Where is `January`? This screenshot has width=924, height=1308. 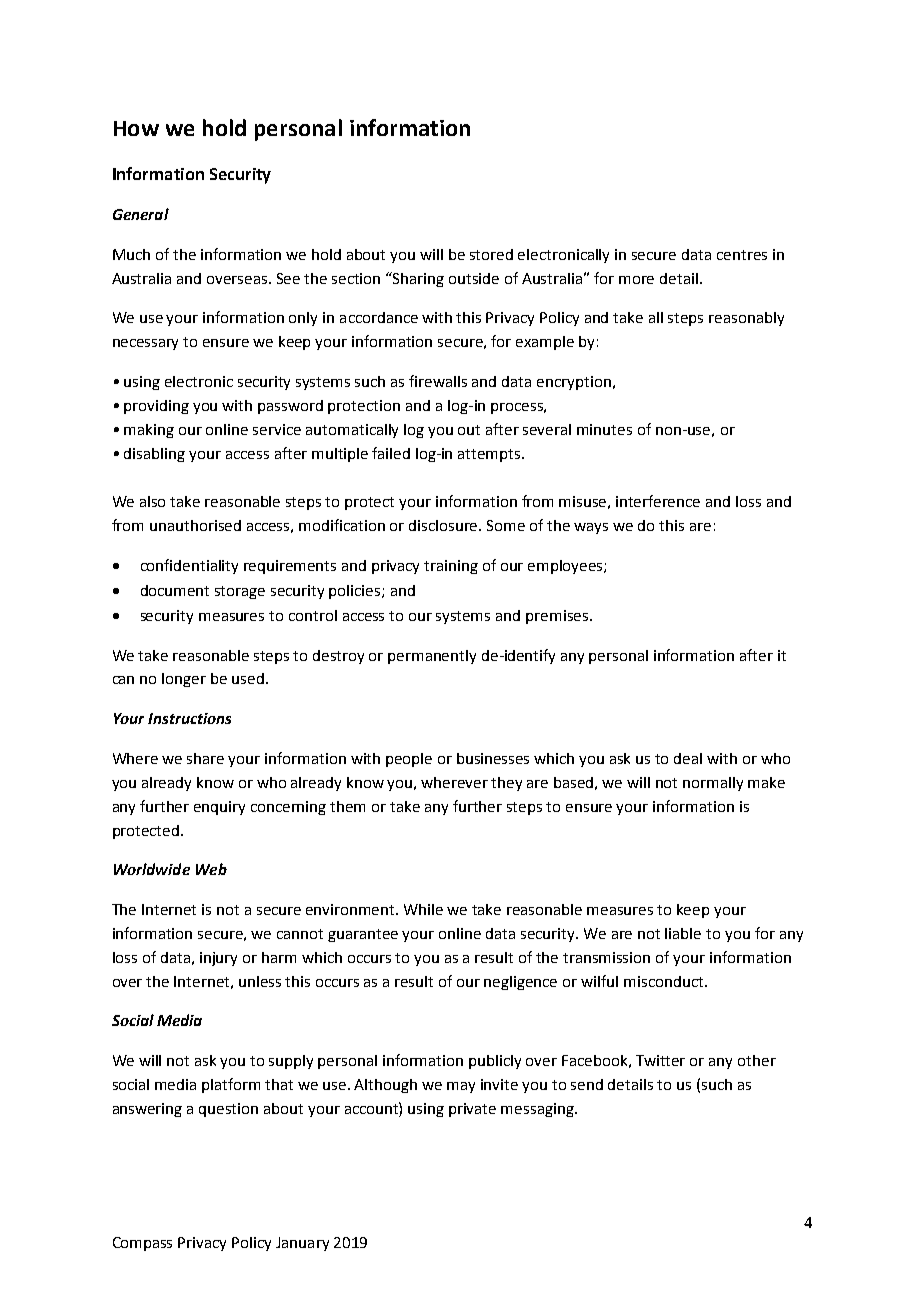
January is located at coordinates (302, 1244).
